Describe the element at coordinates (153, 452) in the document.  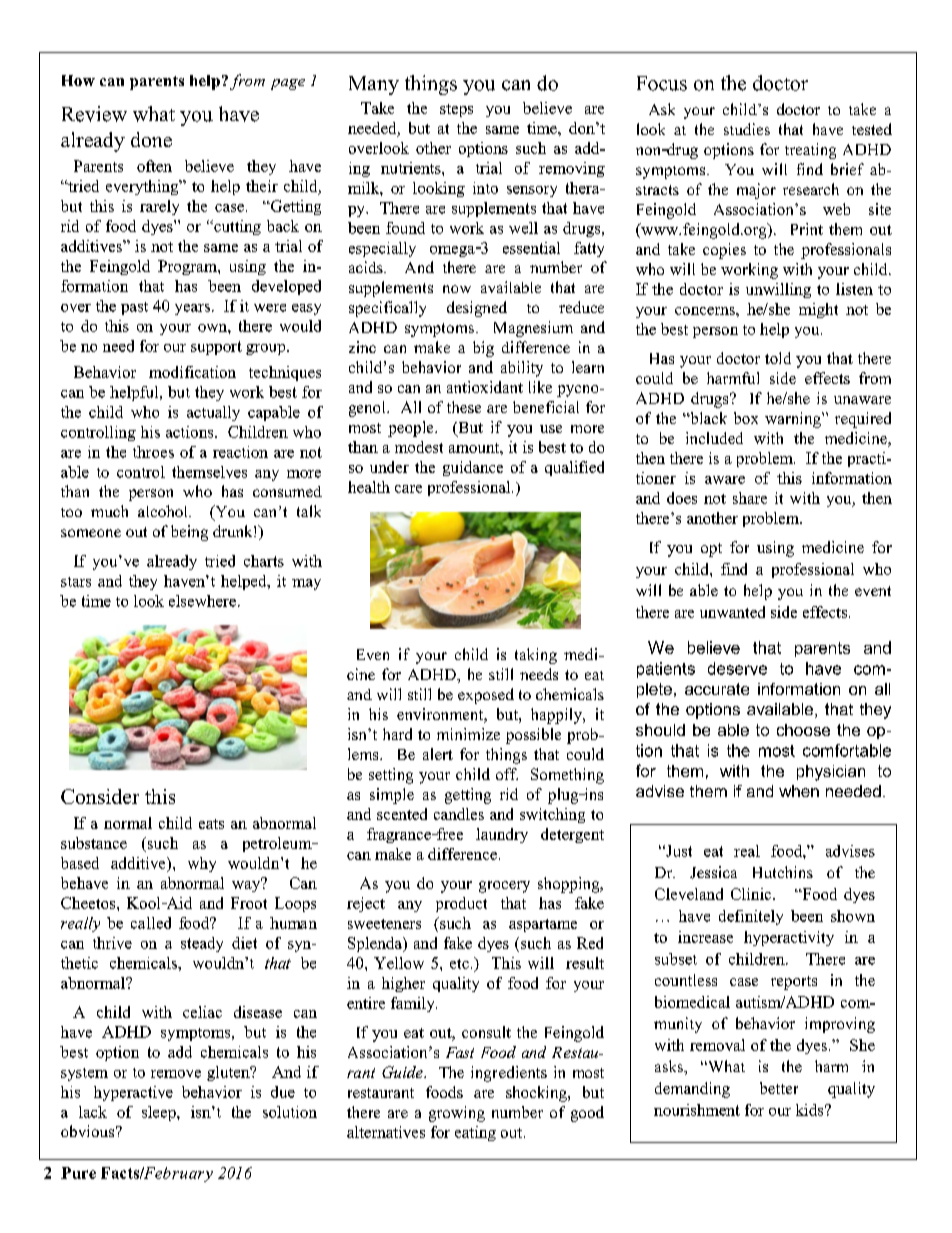
I see `throes` at that location.
